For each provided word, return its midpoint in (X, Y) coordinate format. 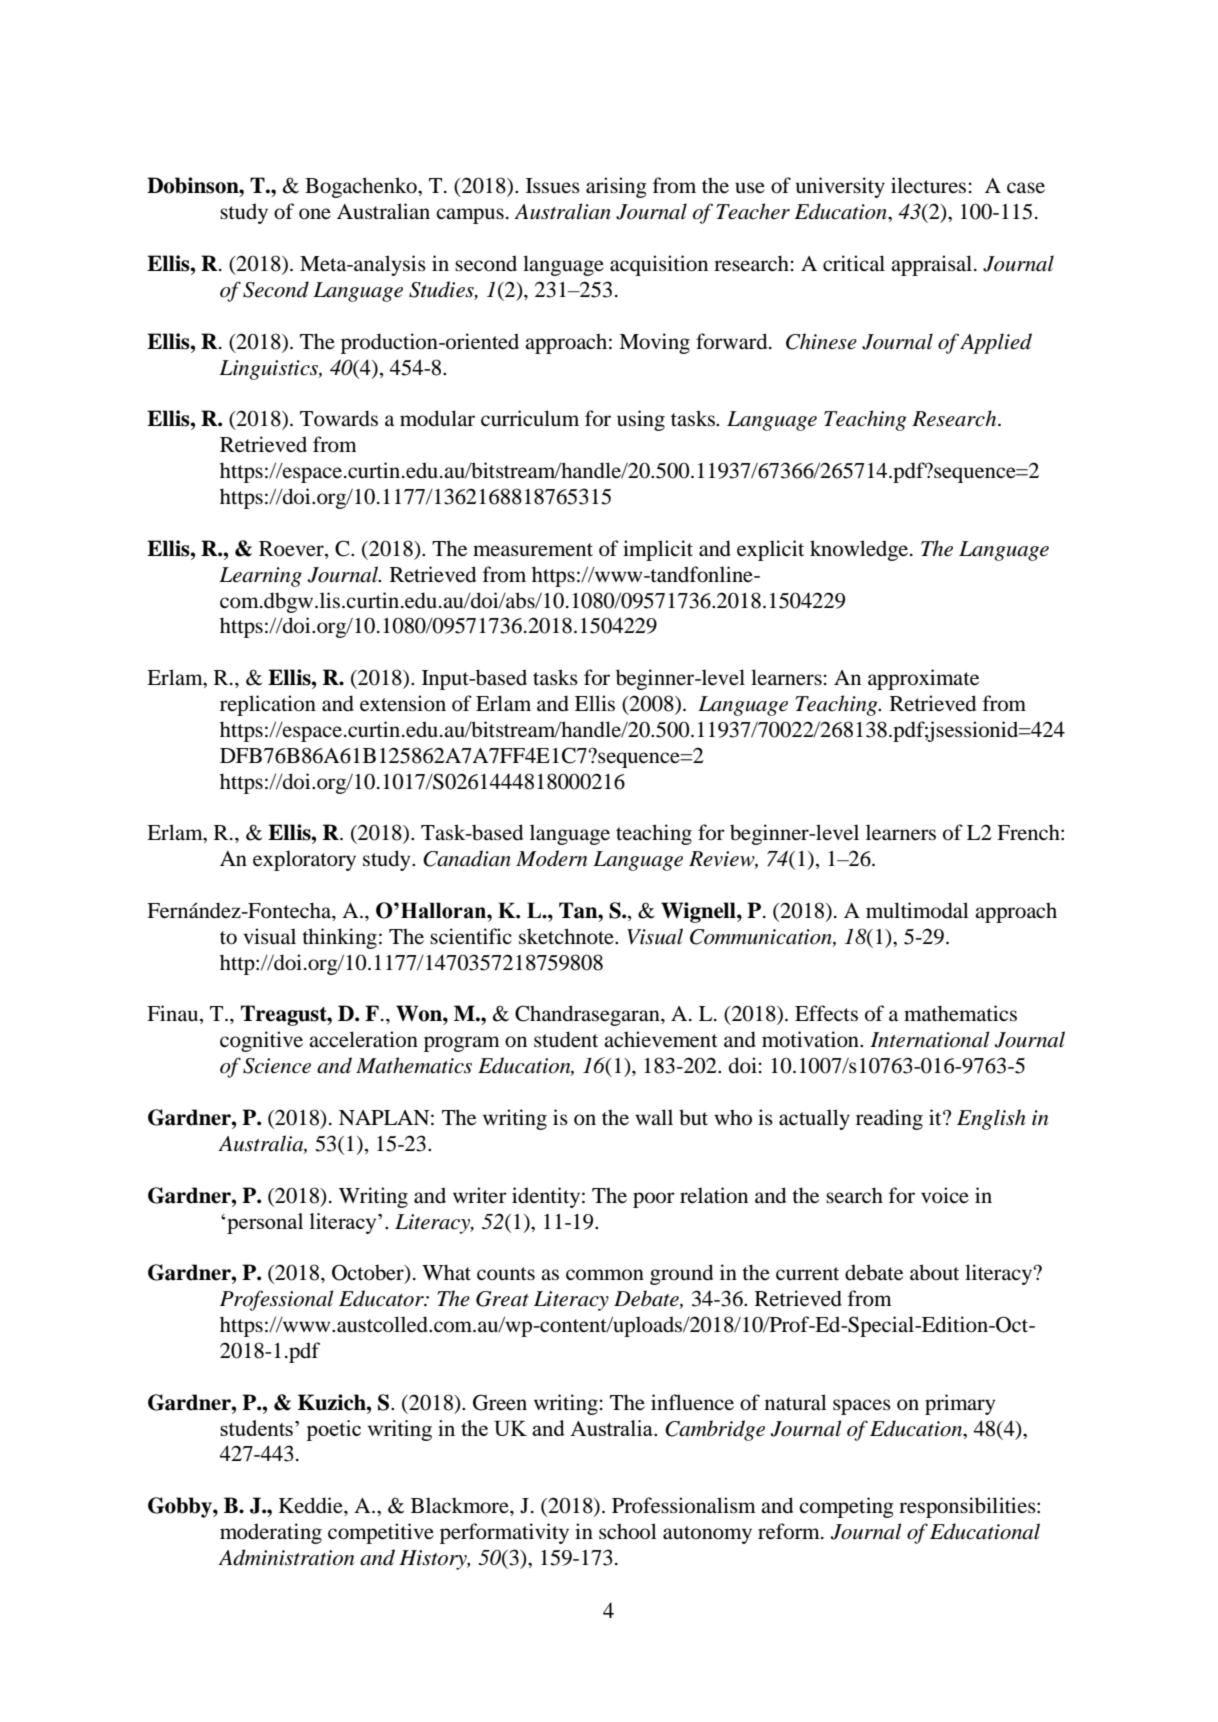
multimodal (917, 910)
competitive (381, 1533)
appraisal (931, 265)
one (315, 214)
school (628, 1531)
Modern (551, 858)
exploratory (304, 860)
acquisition (659, 265)
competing (846, 1507)
